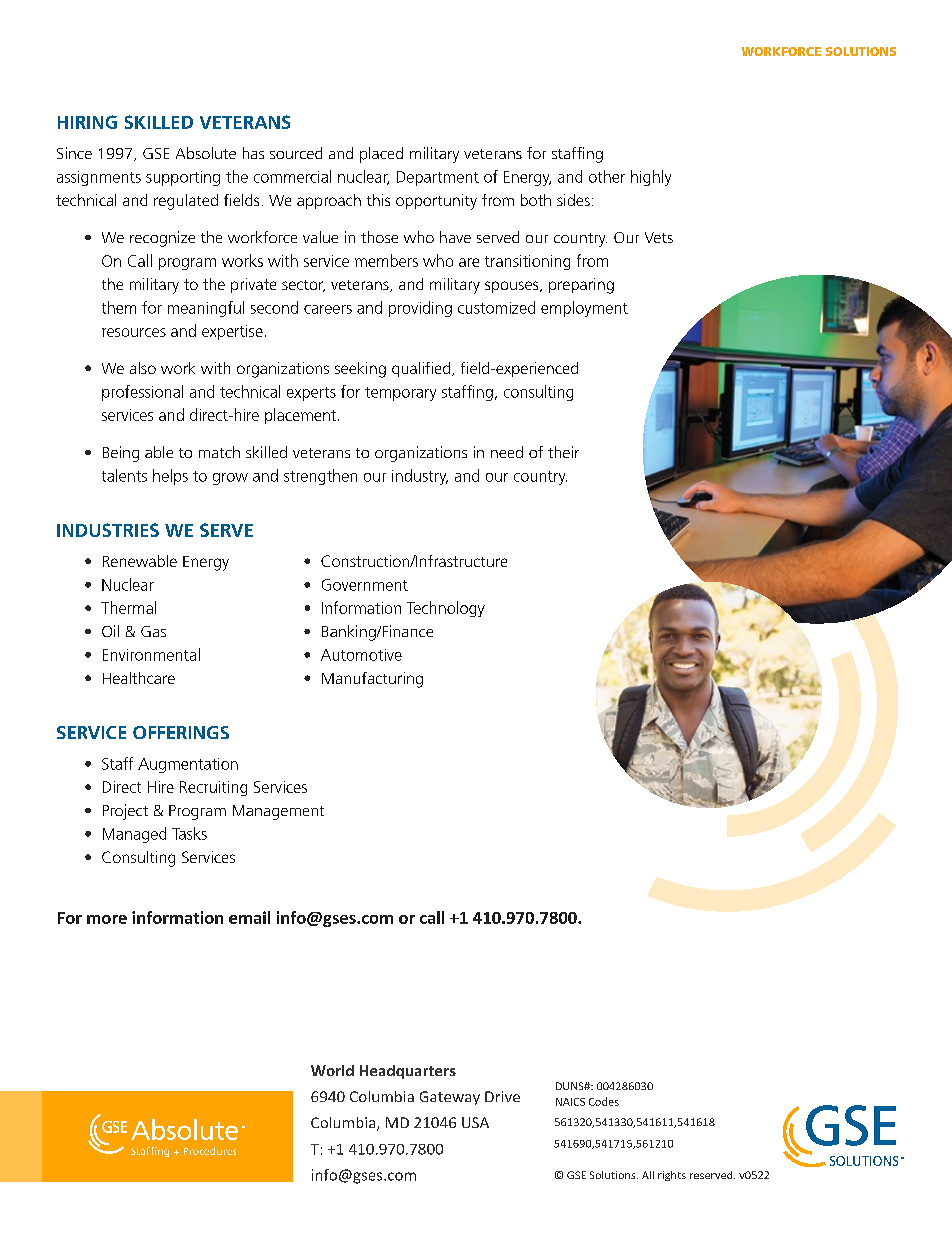 This page has height=1233, width=952. I want to click on other, so click(607, 176).
